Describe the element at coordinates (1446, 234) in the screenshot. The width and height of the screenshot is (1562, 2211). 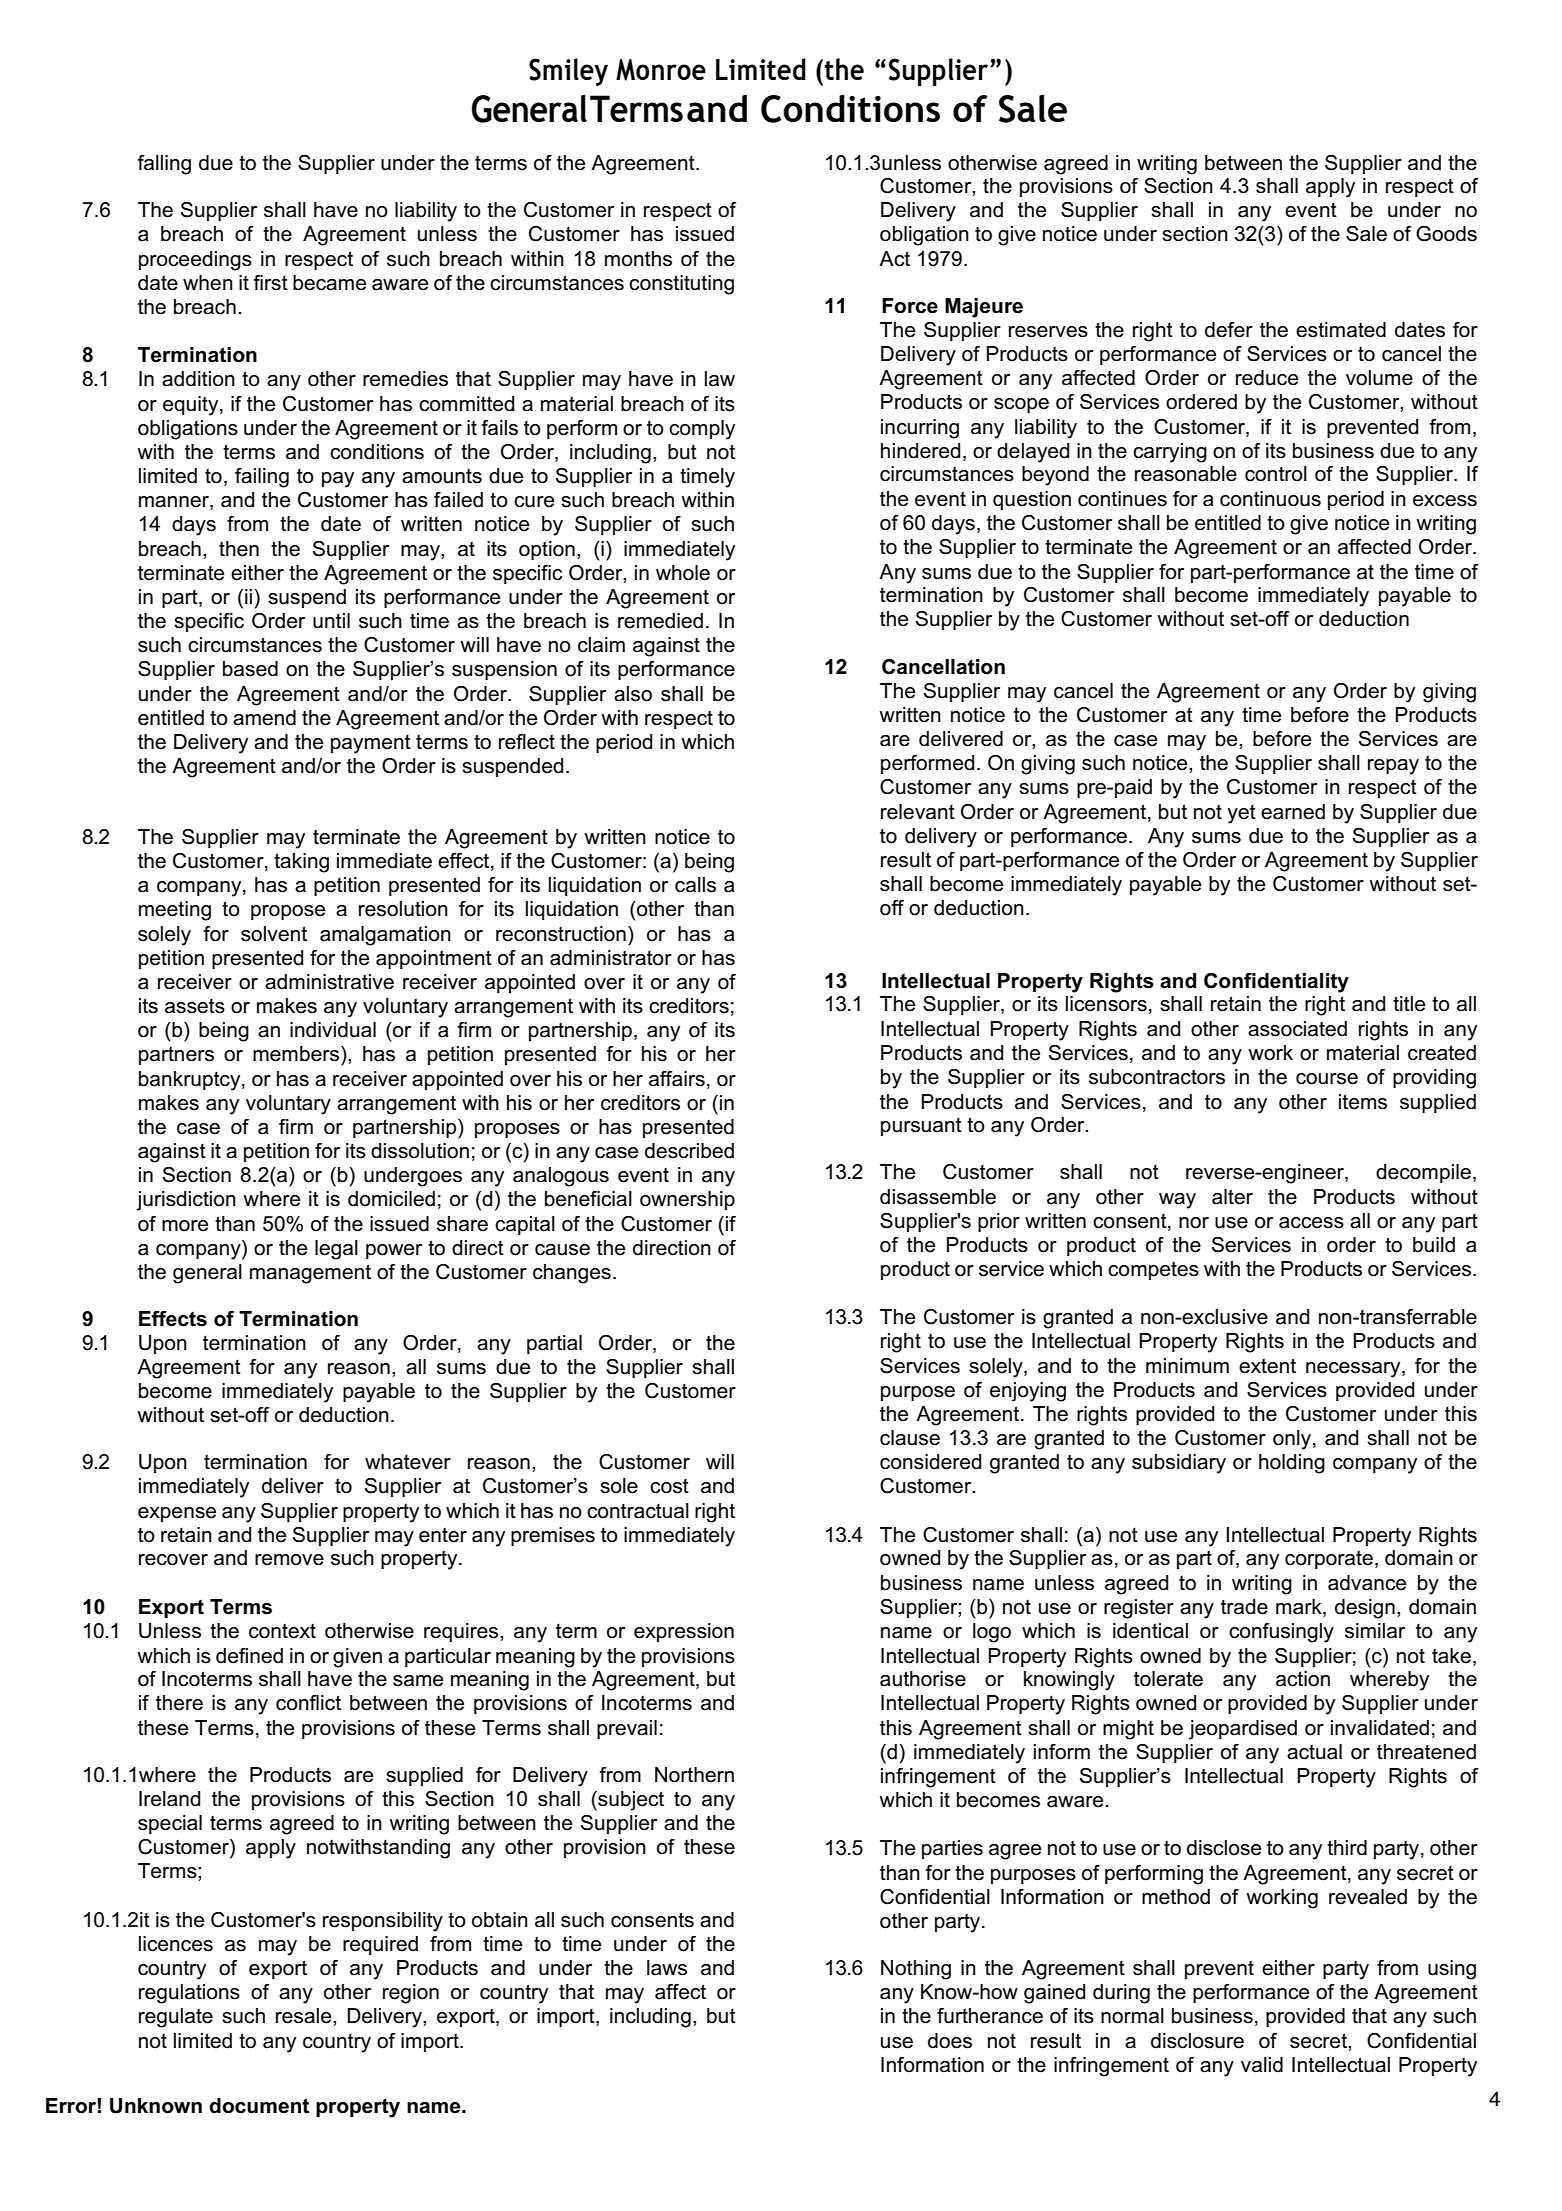
I see `Goods` at that location.
